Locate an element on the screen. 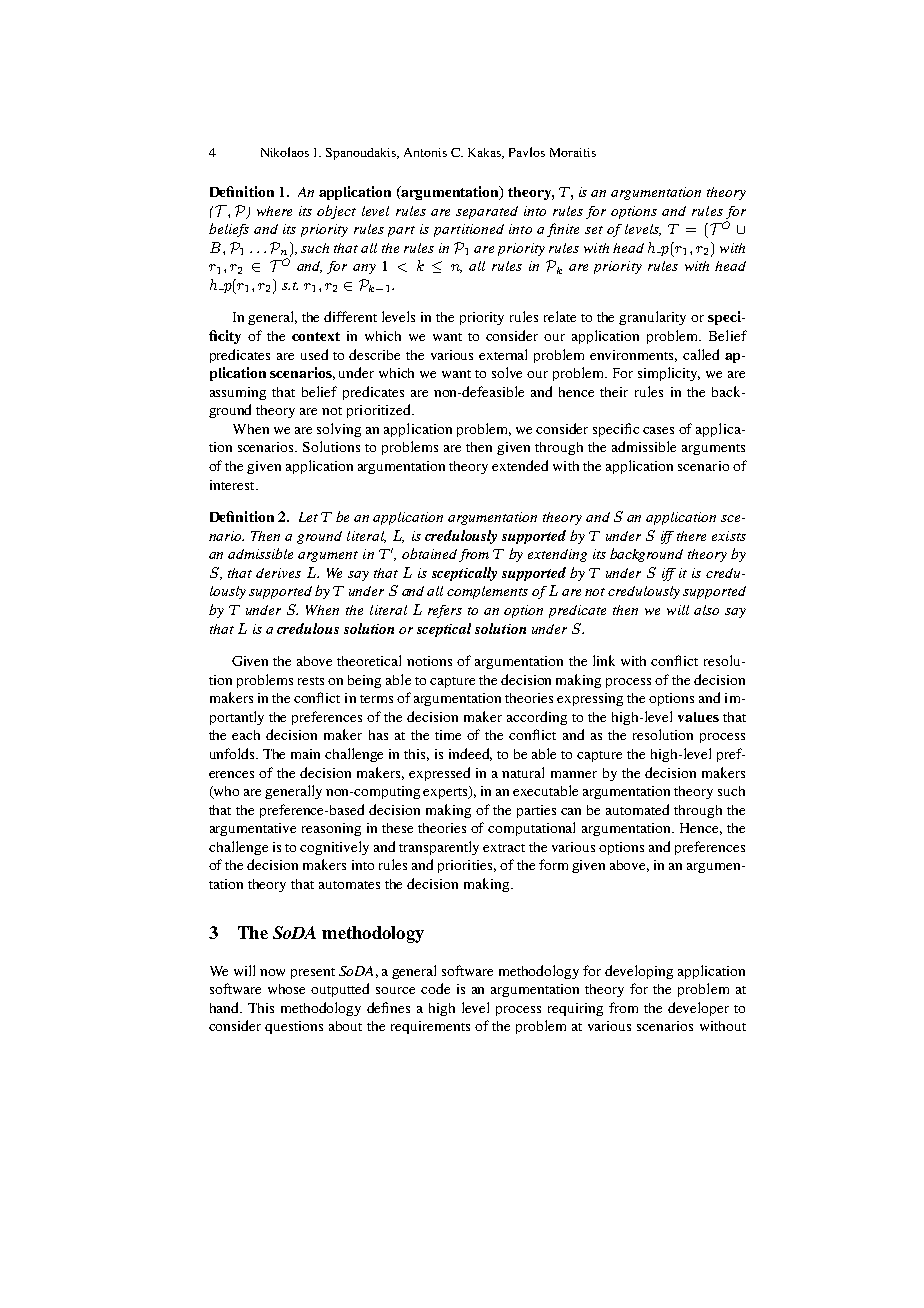  derives is located at coordinates (278, 573).
